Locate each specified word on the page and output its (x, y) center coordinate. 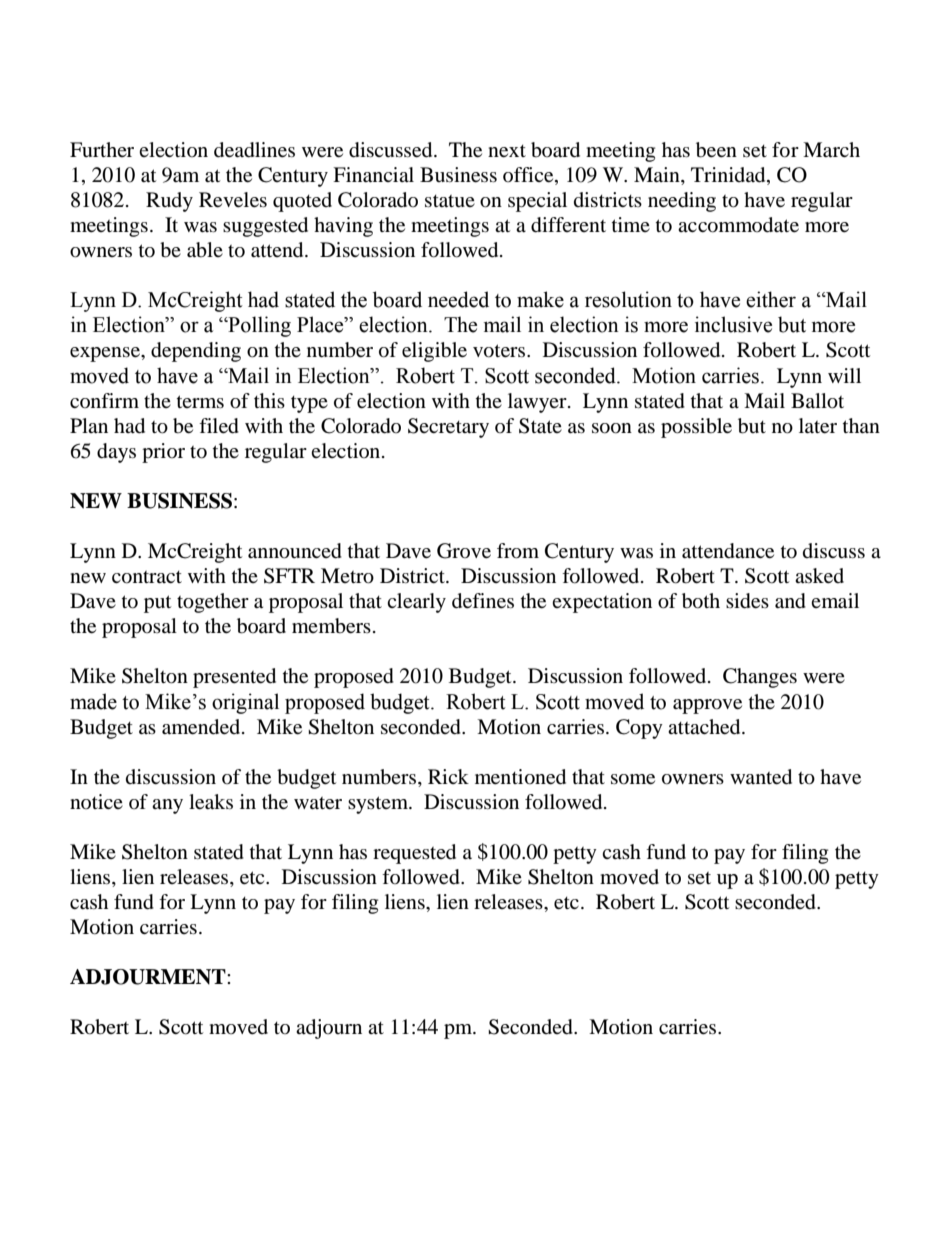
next (507, 151)
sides (747, 601)
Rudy (169, 202)
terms (200, 401)
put (157, 604)
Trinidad (729, 176)
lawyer (538, 403)
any (167, 806)
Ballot (817, 401)
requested (414, 854)
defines (483, 601)
